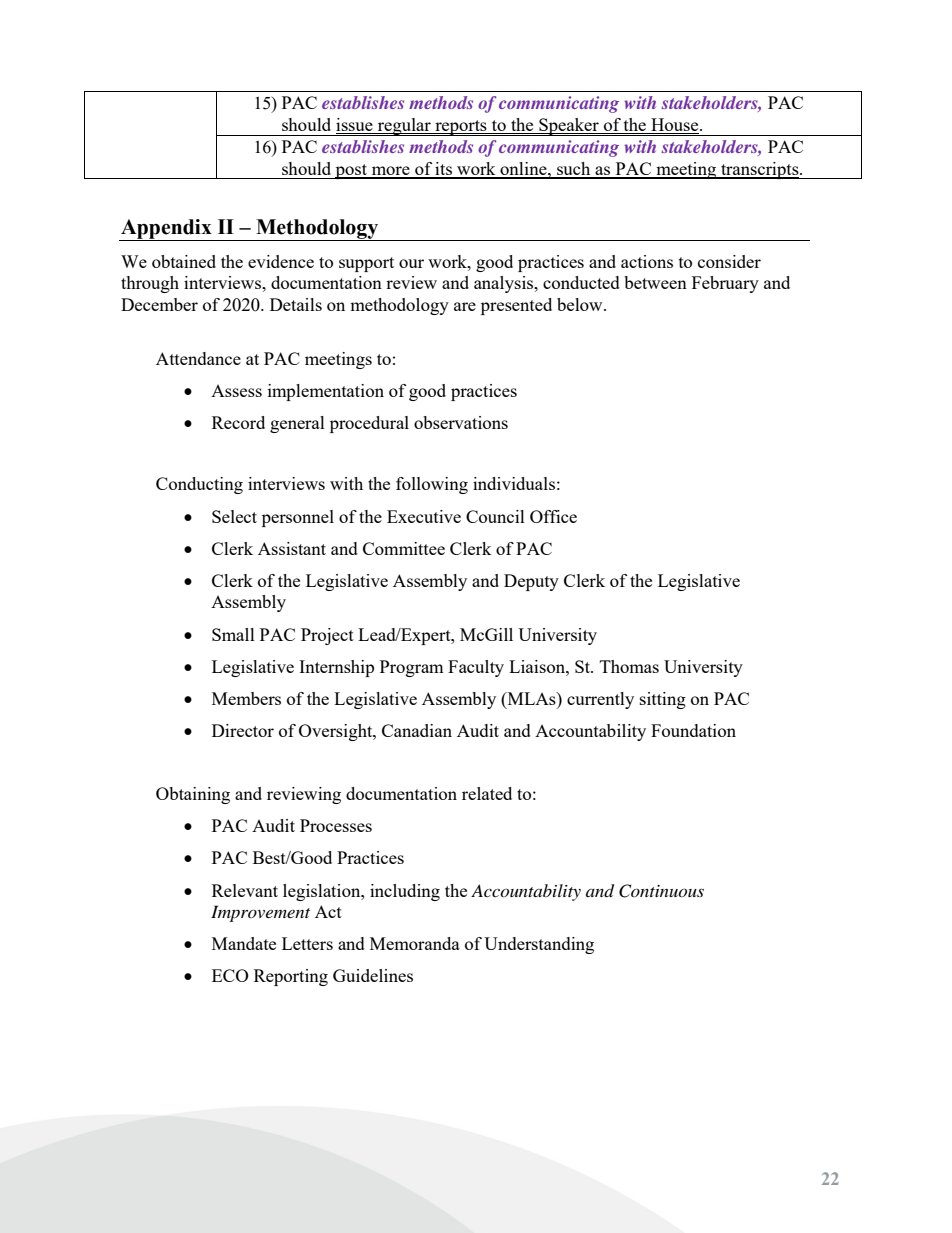  I want to click on Appendix, so click(166, 230).
